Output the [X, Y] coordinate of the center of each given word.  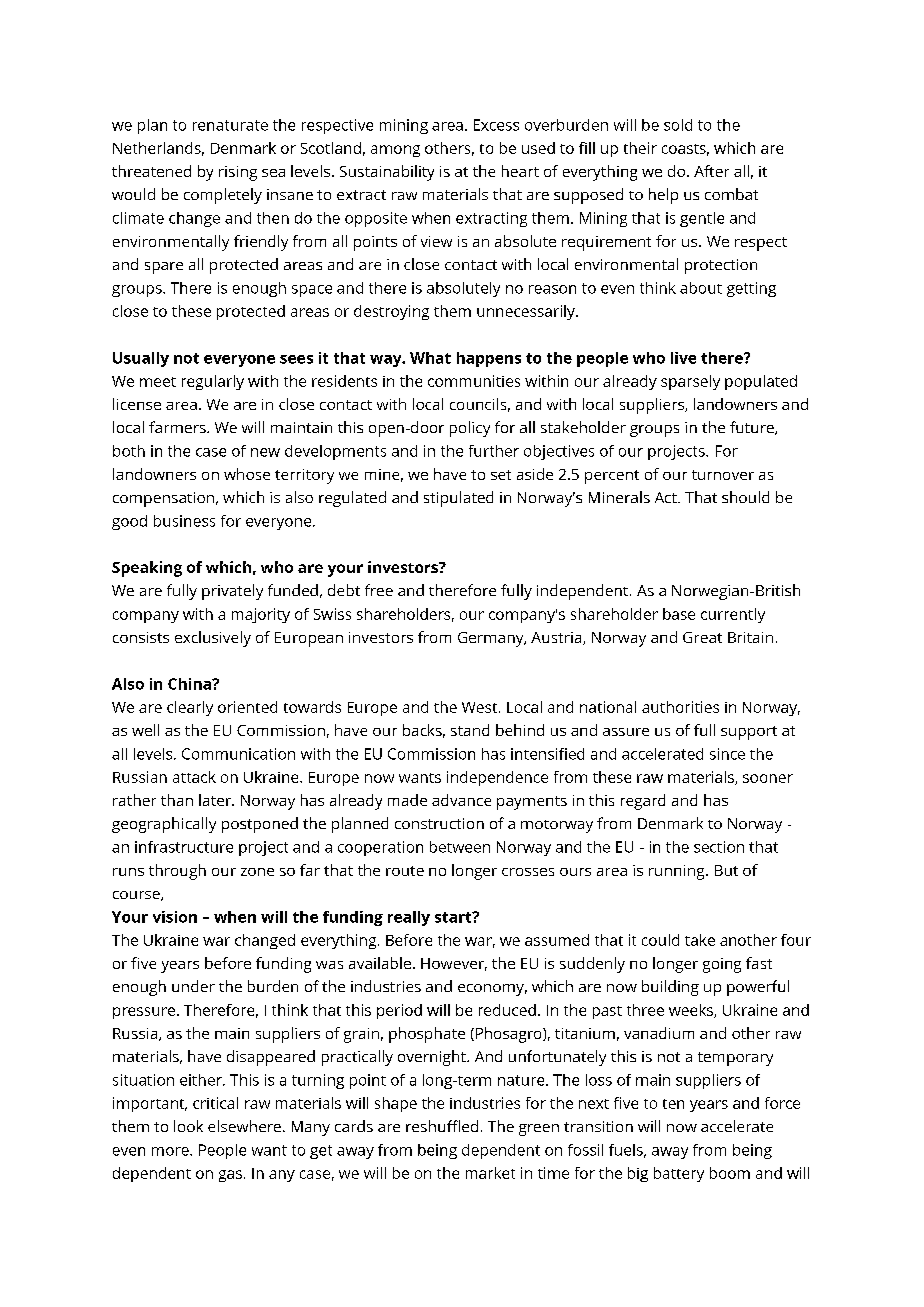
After [711, 171]
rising [238, 173]
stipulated [458, 499]
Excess [496, 125]
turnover [723, 475]
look [188, 1126]
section [719, 847]
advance [461, 800]
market [490, 1173]
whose [247, 474]
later [216, 800]
